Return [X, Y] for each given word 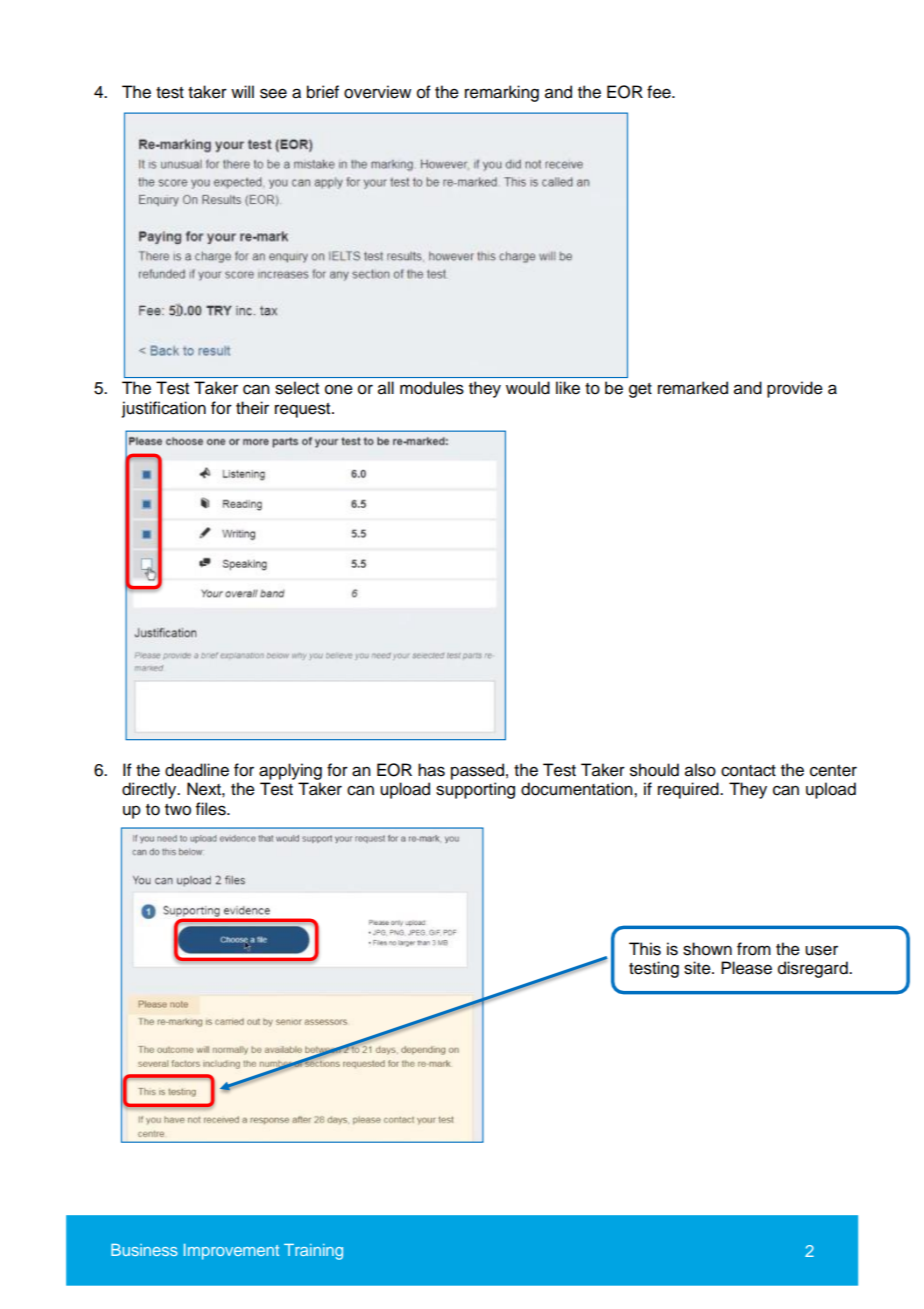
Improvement [231, 1252]
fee [660, 92]
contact [748, 771]
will [242, 91]
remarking [502, 93]
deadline [197, 770]
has [431, 770]
